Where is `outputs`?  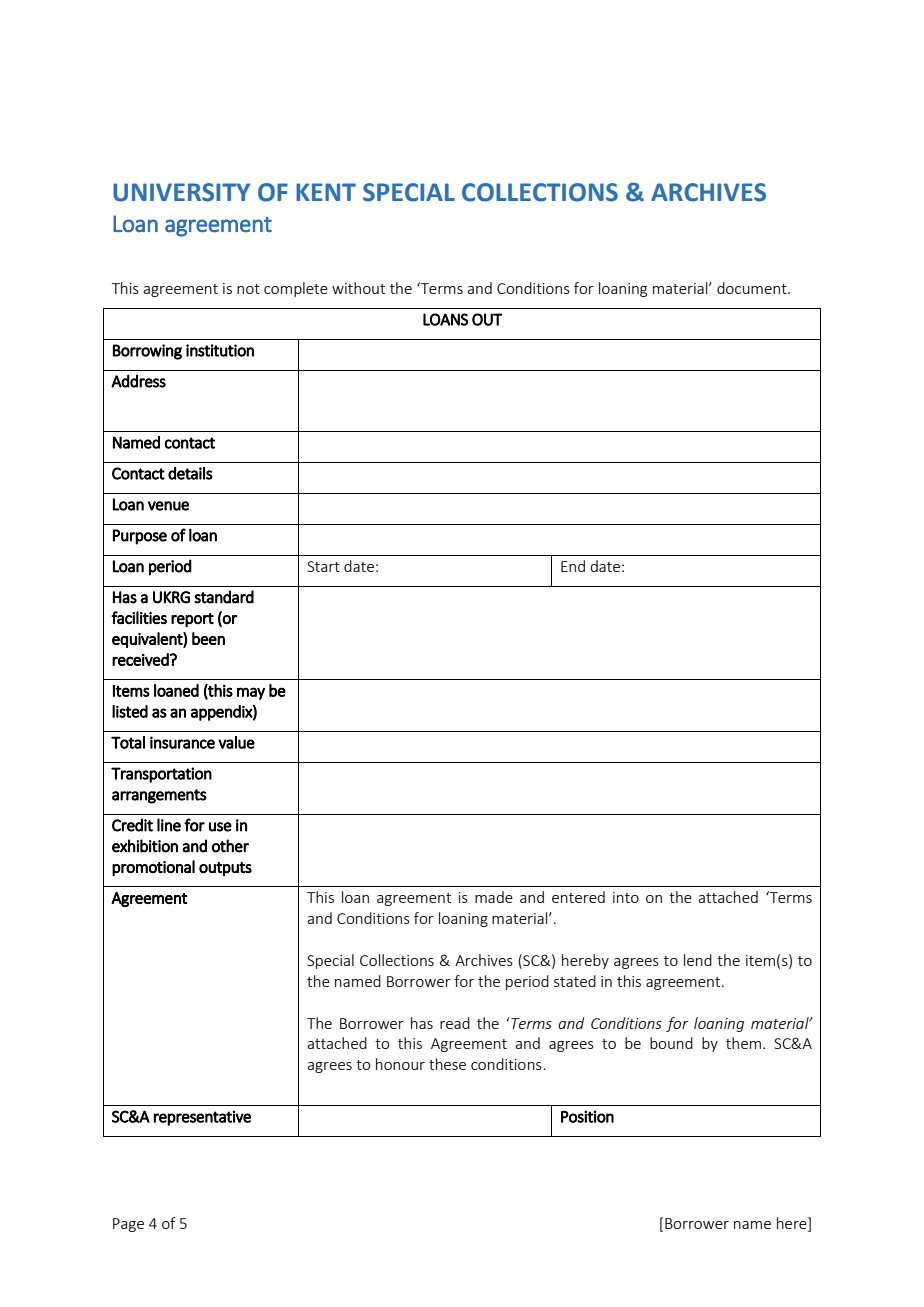 outputs is located at coordinates (225, 869).
